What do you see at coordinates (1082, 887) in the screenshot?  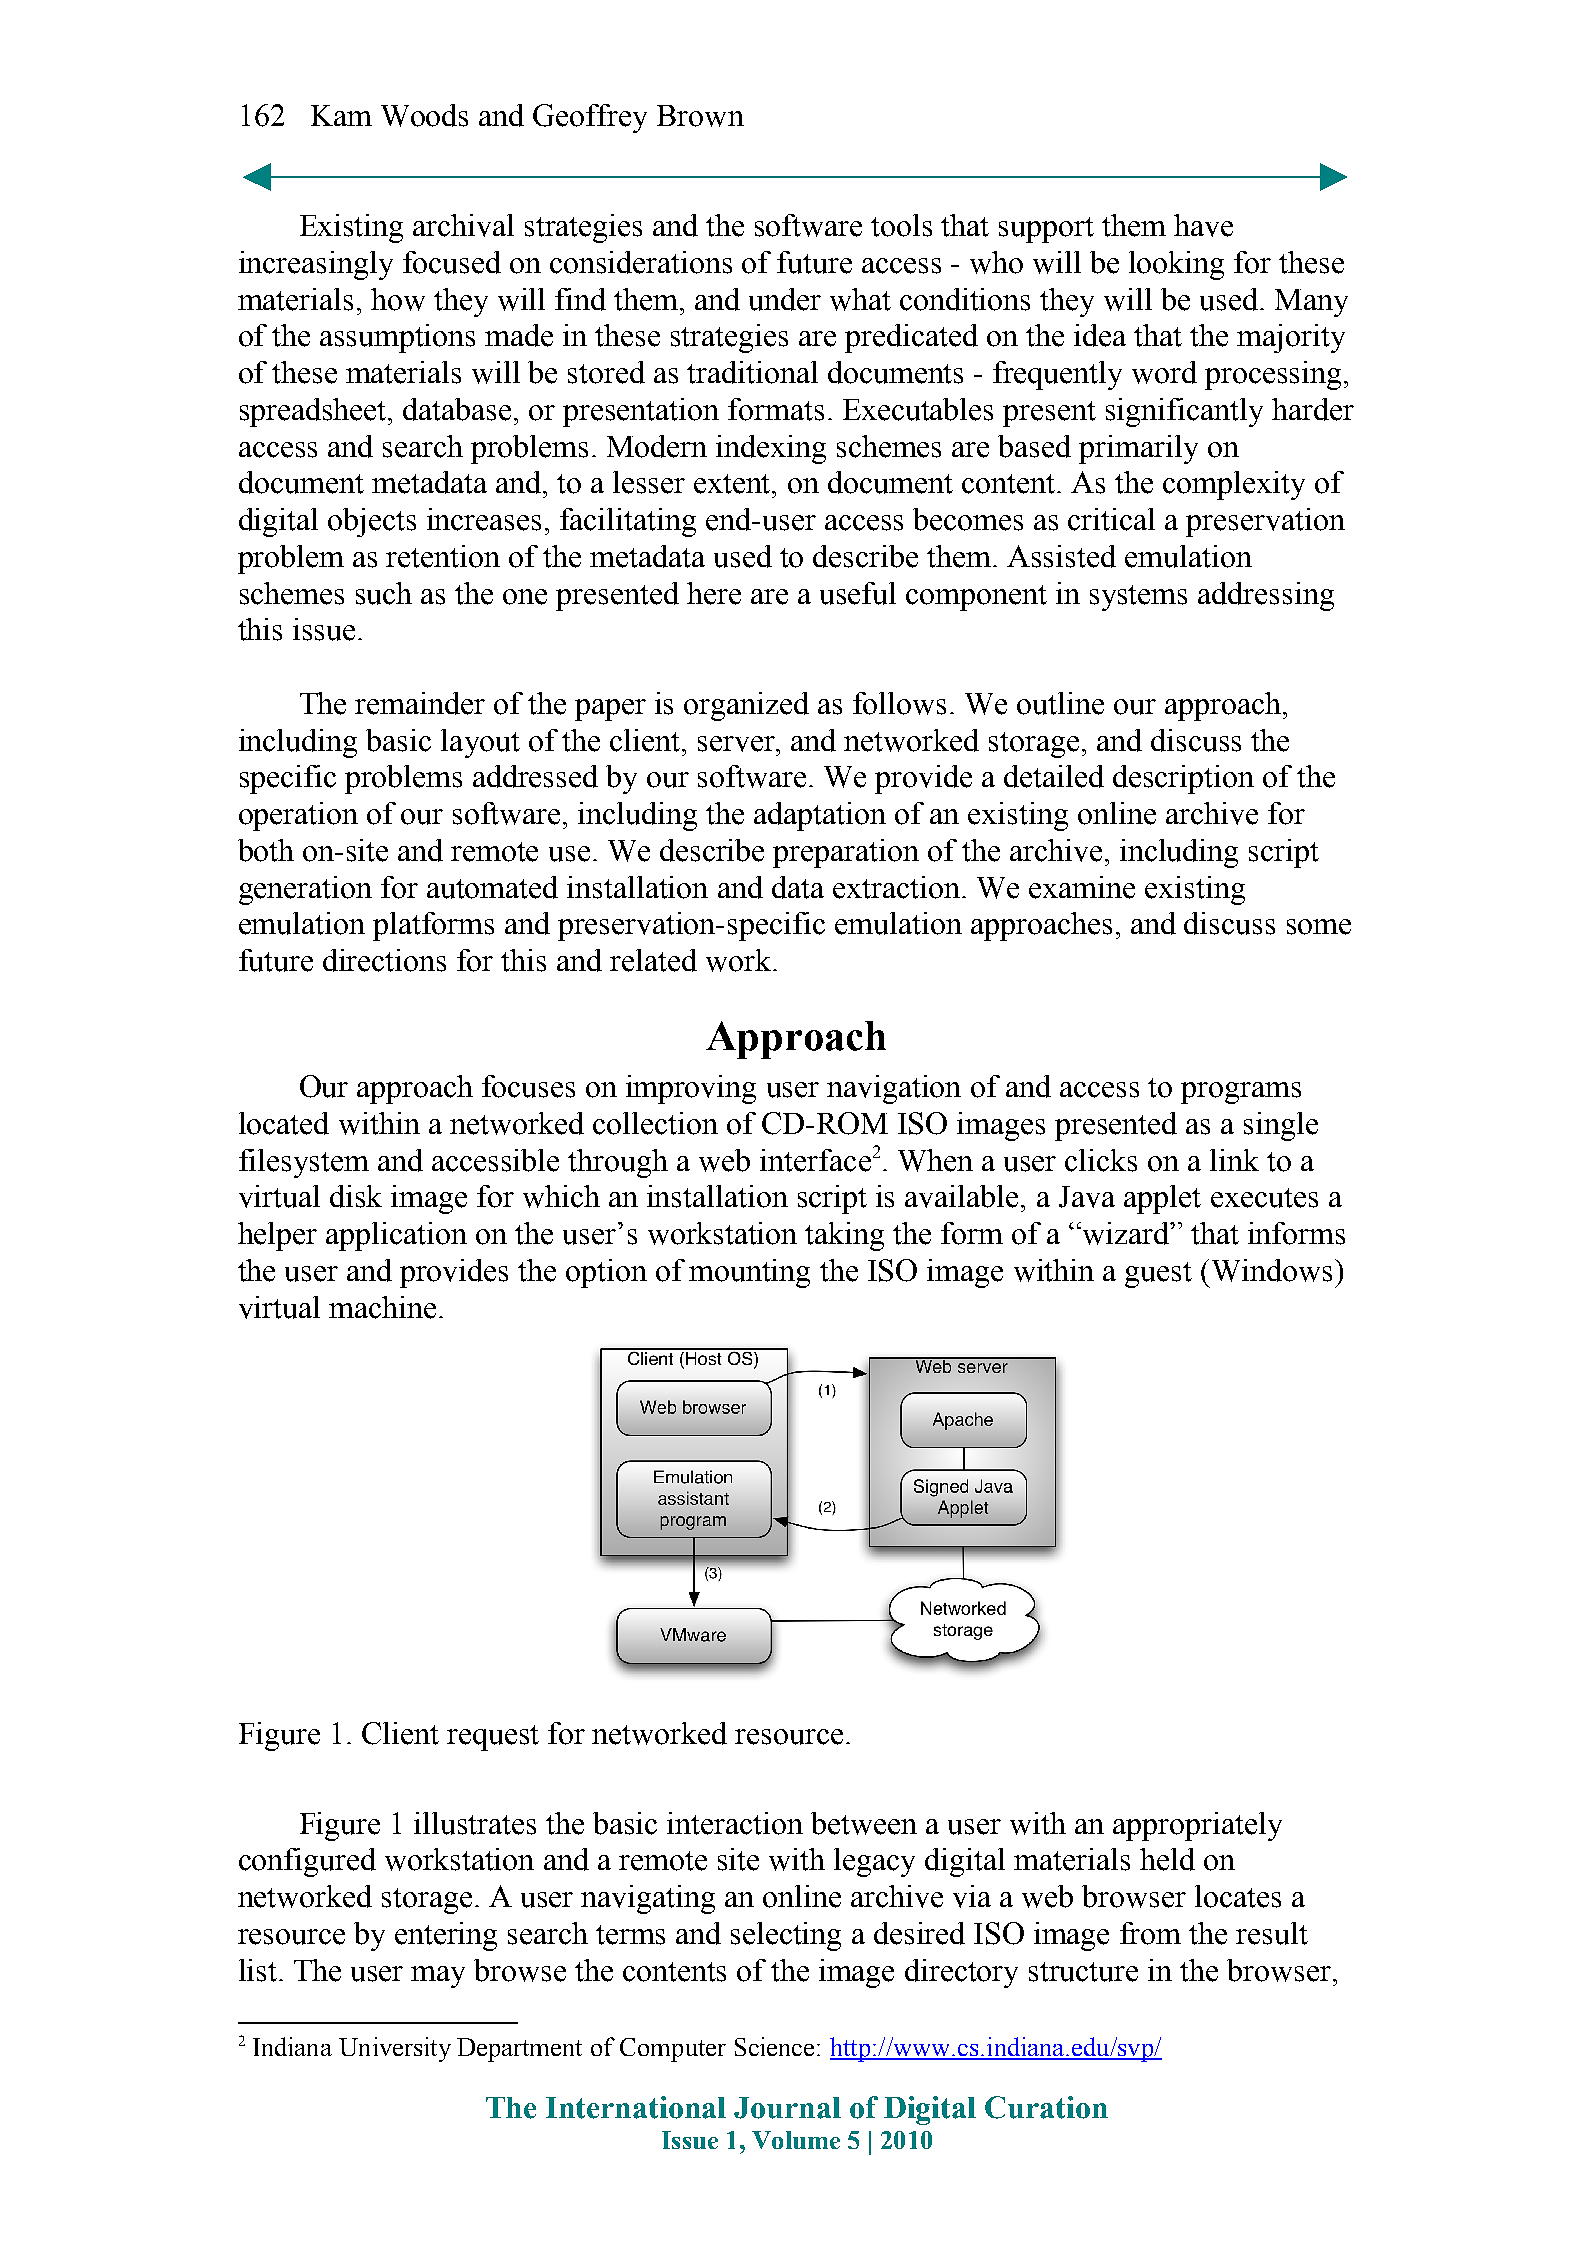 I see `examine` at bounding box center [1082, 887].
